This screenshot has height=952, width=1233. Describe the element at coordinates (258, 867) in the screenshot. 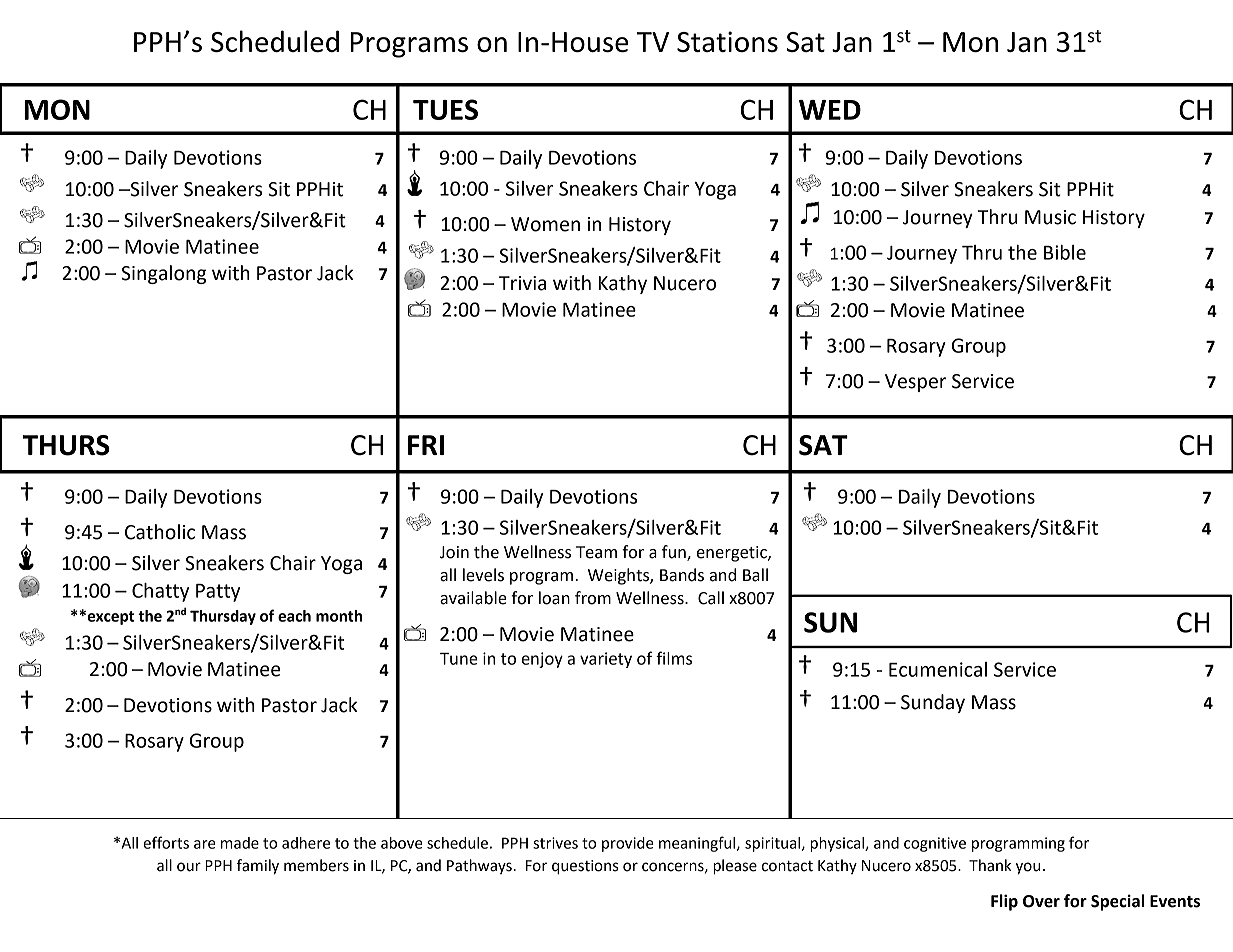

I see `family` at that location.
